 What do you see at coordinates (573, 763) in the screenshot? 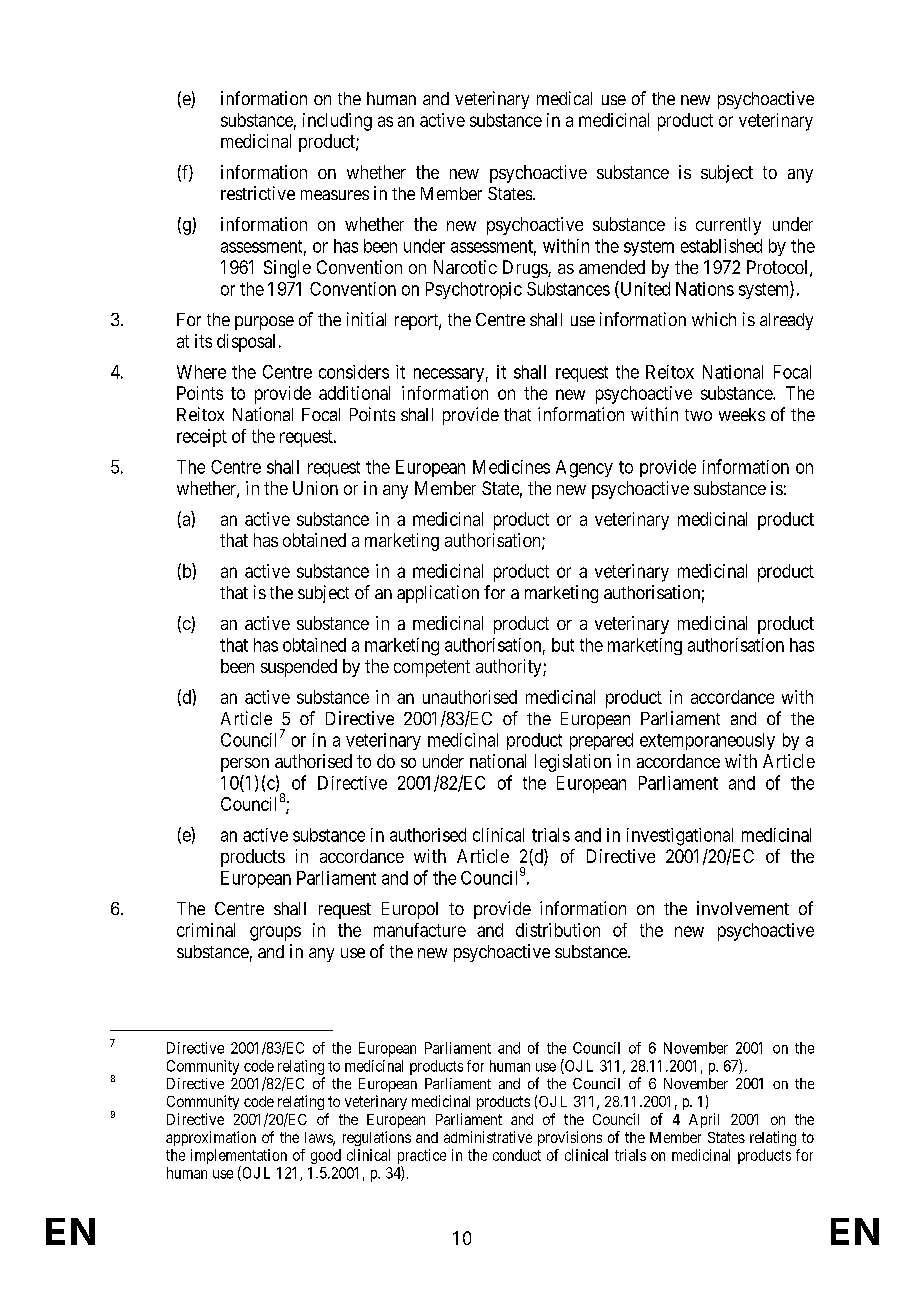
I see `legislation` at bounding box center [573, 763].
